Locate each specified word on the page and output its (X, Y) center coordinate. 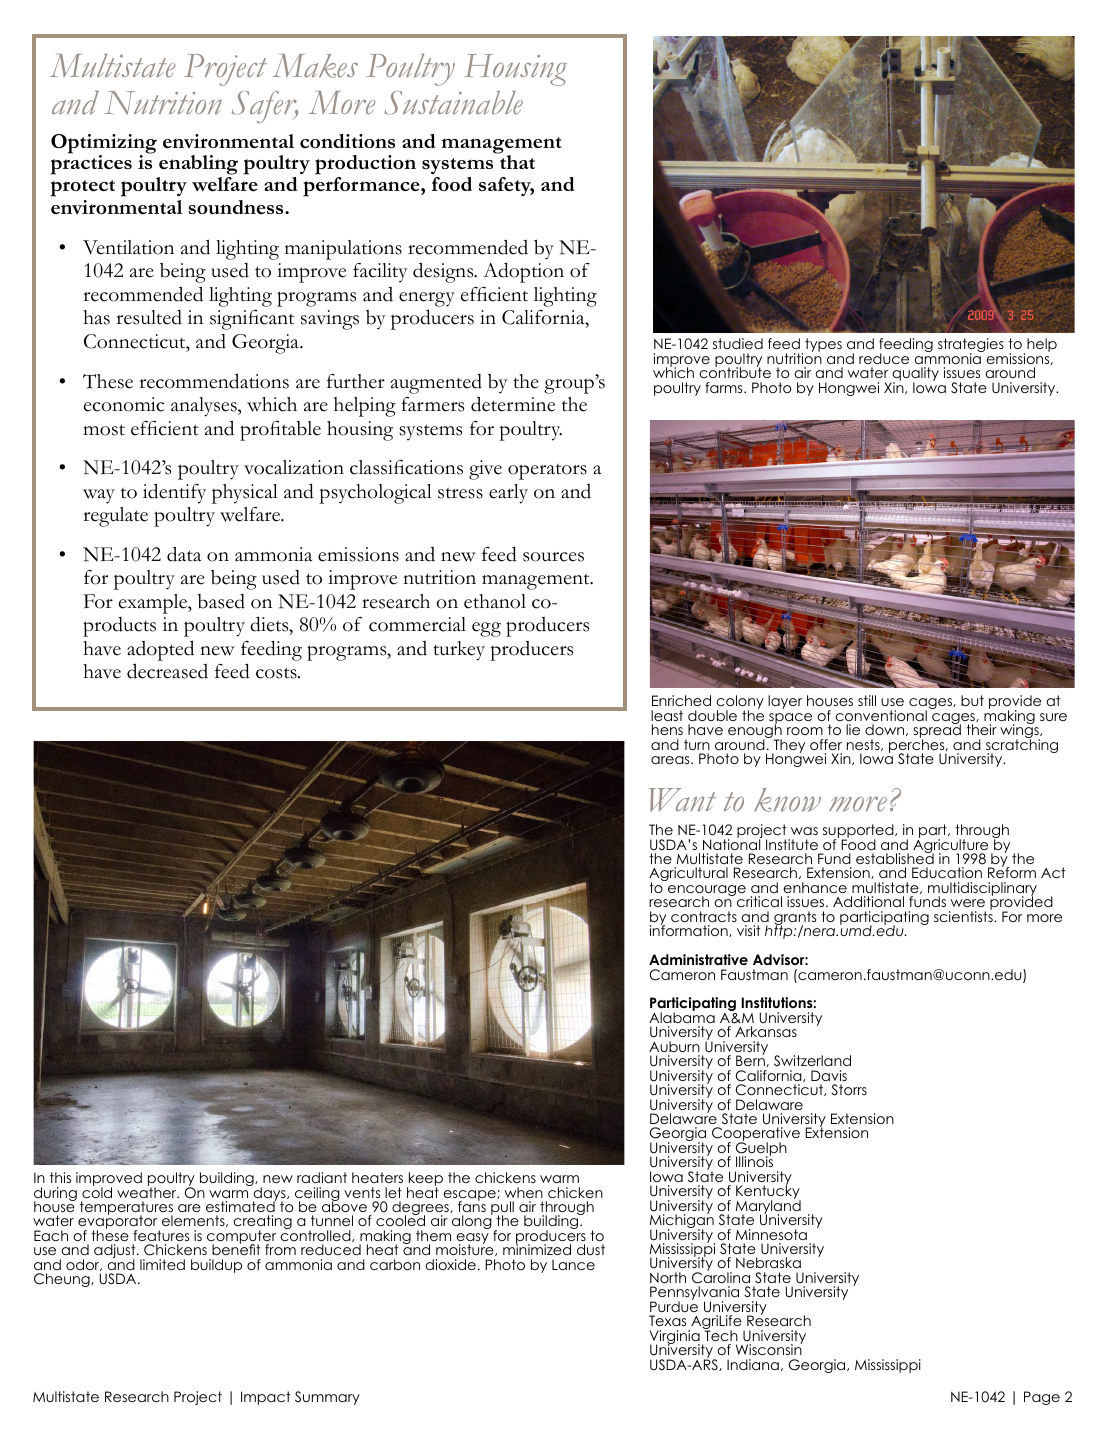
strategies (971, 346)
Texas (667, 1320)
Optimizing (104, 145)
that (516, 161)
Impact (265, 1398)
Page (1042, 1398)
